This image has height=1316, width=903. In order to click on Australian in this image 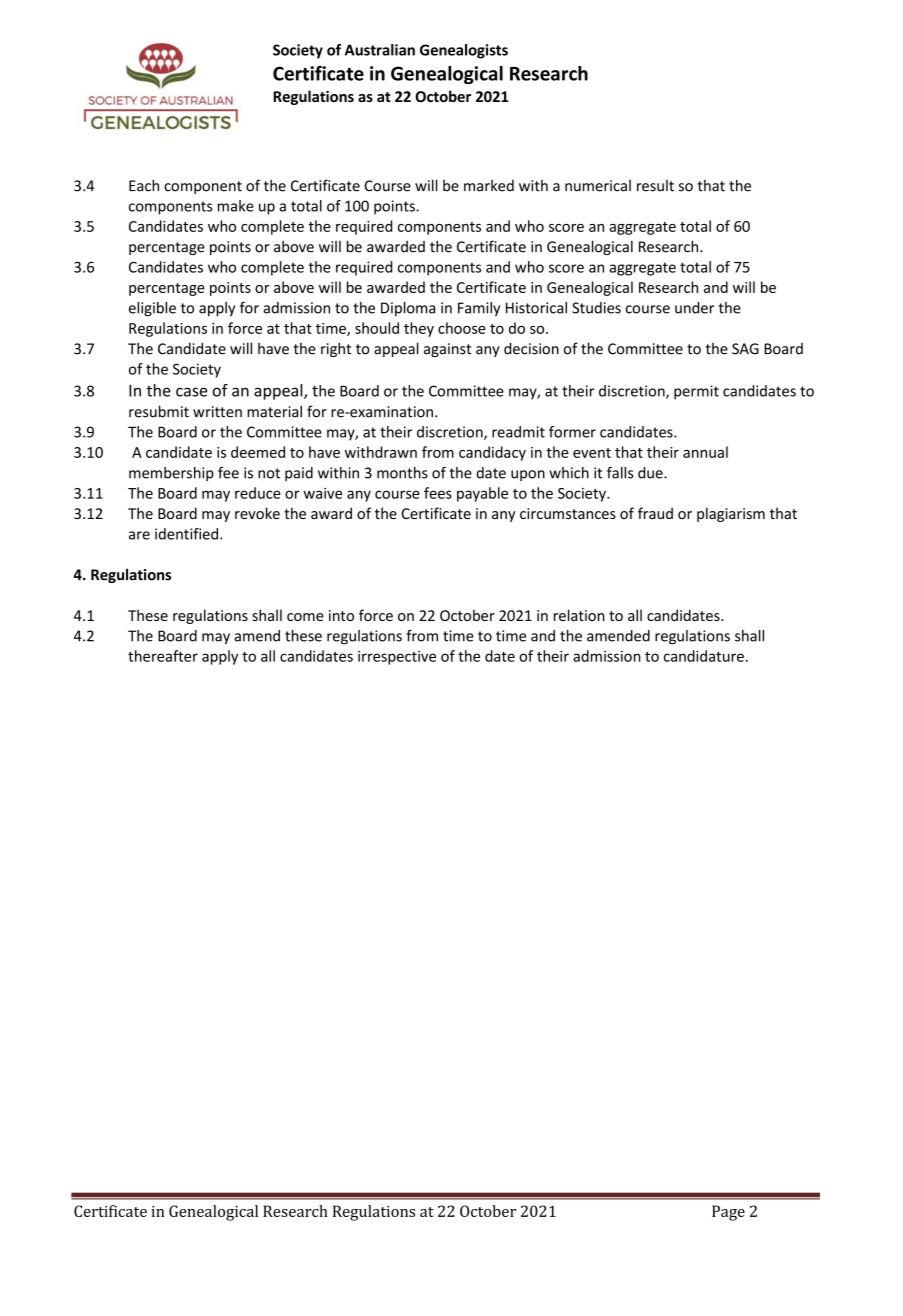, I will do `click(380, 50)`.
